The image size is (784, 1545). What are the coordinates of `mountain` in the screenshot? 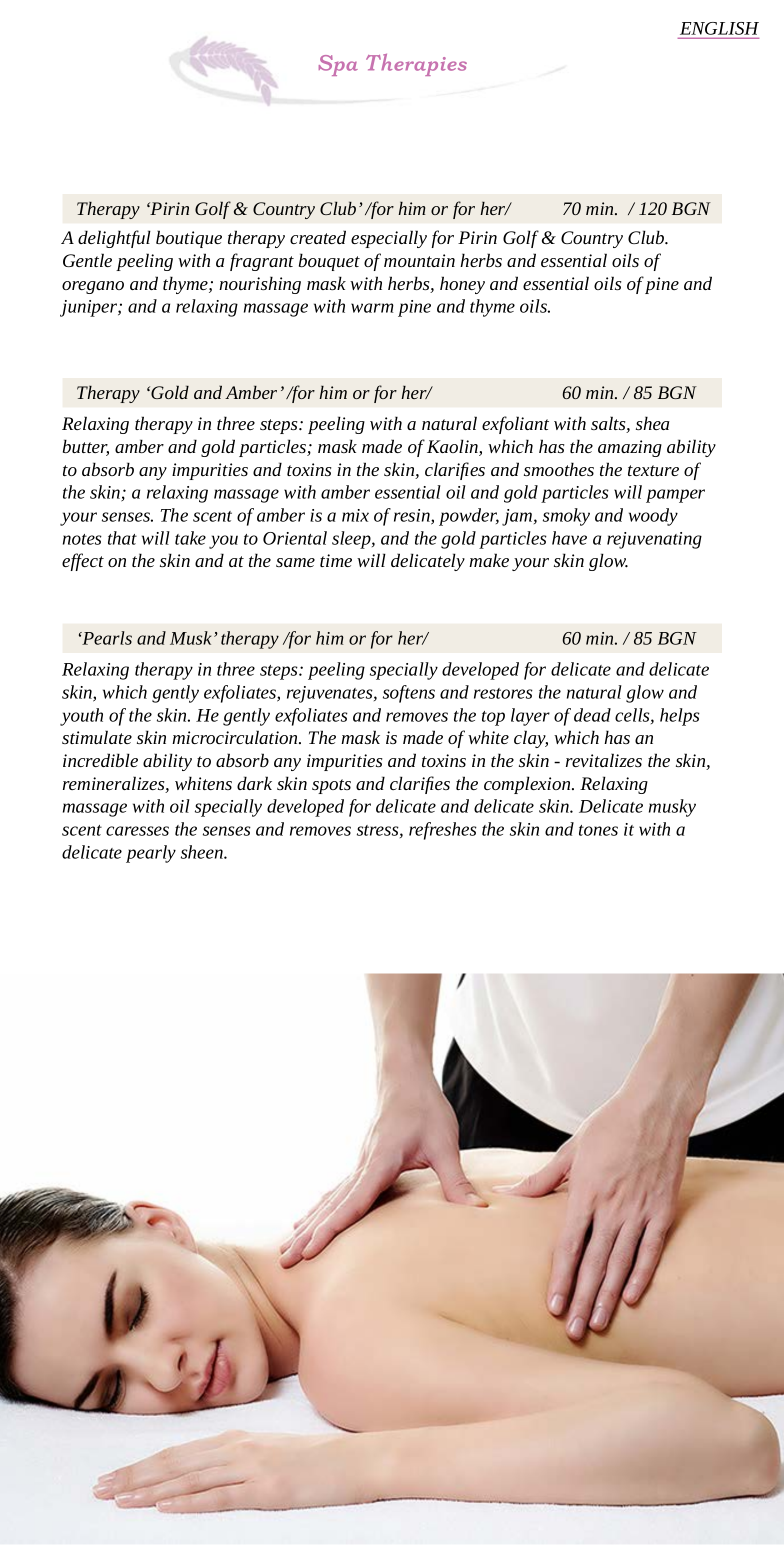 It's located at (419, 260).
